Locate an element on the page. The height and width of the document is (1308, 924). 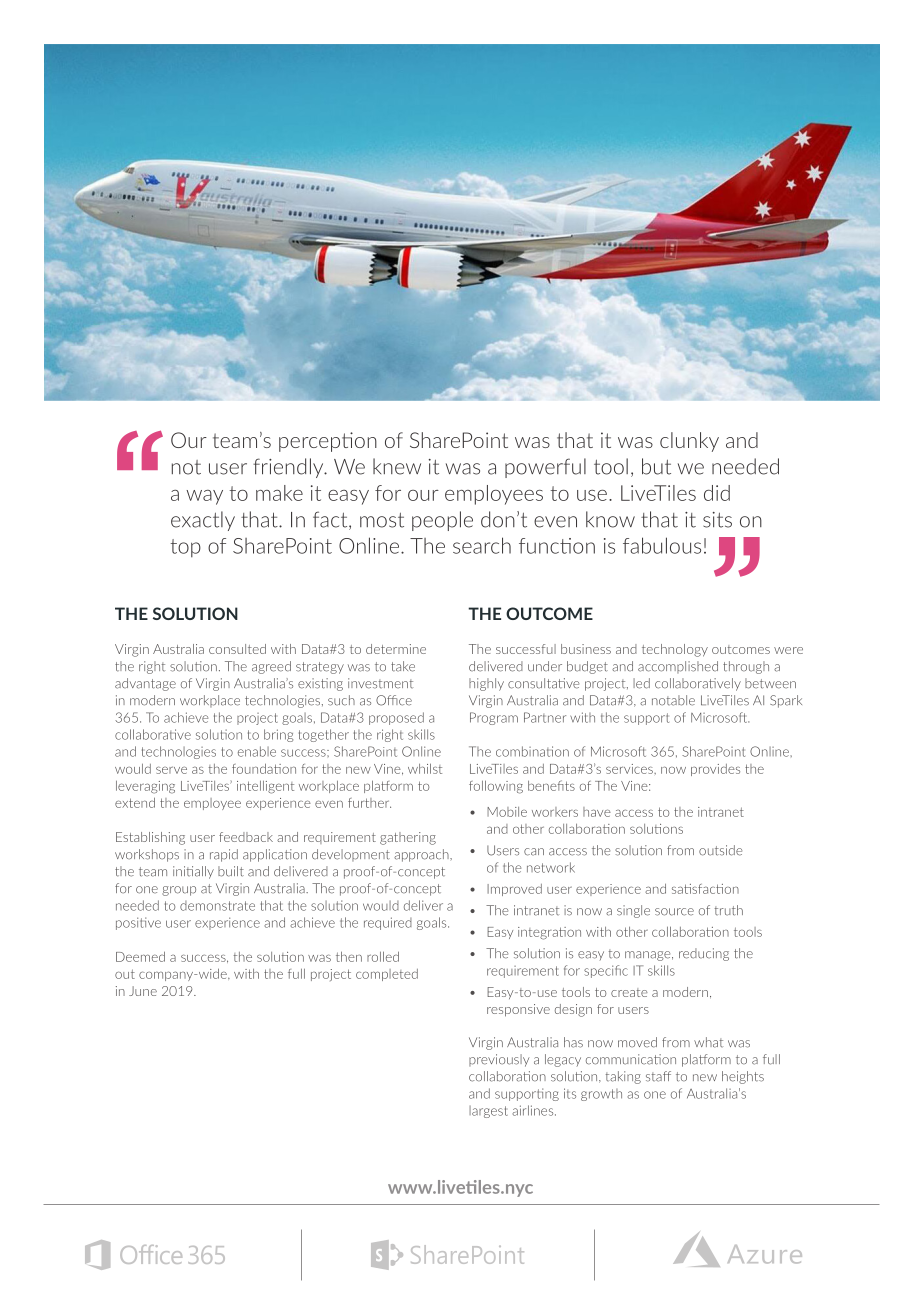
consulted is located at coordinates (237, 649).
